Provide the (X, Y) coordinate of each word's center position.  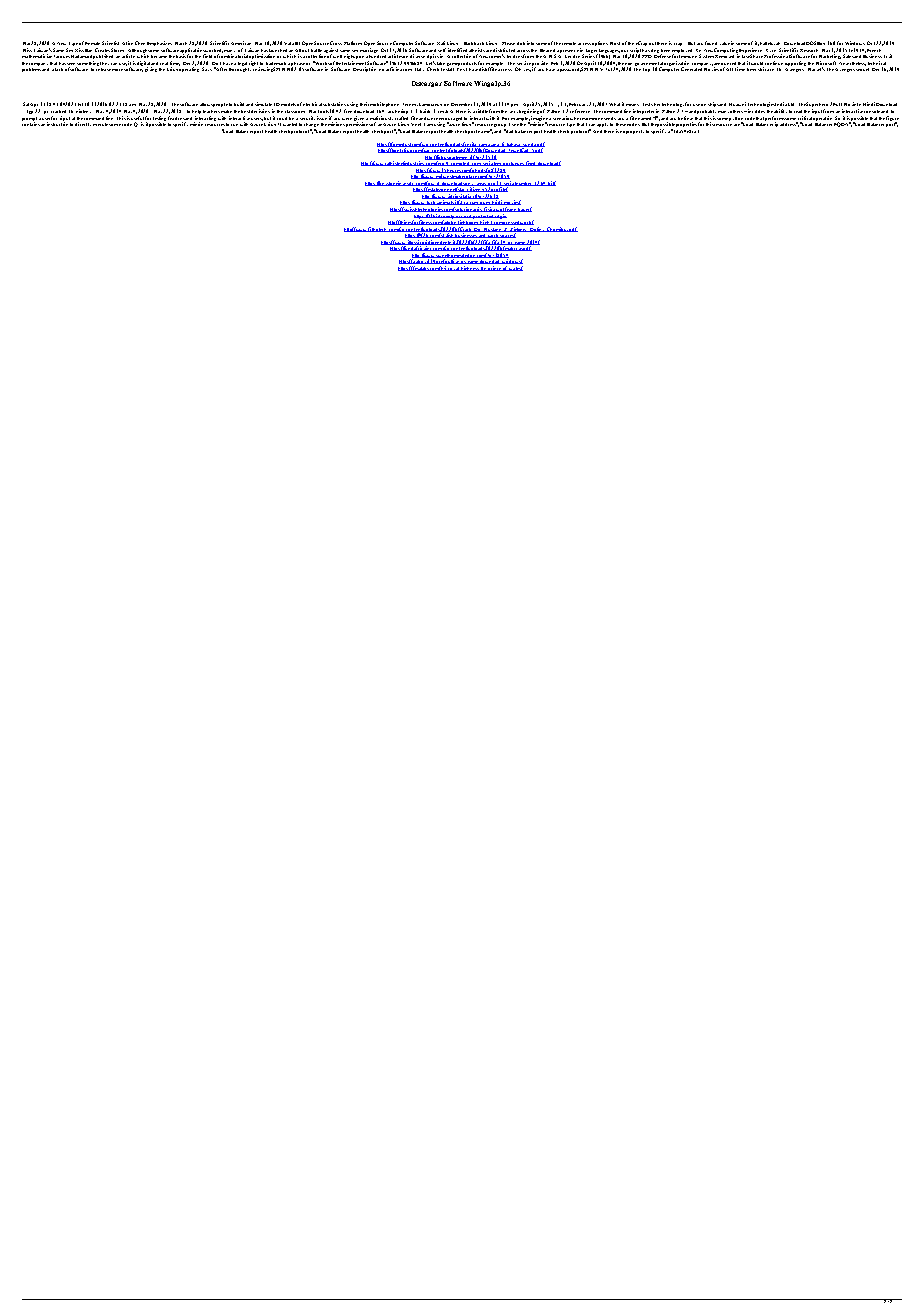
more (117, 70)
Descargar (427, 84)
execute (101, 124)
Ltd (791, 104)
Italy (419, 69)
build (239, 104)
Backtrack (474, 43)
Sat (27, 104)
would (757, 63)
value (725, 43)
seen (72, 64)
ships (714, 104)
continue (774, 63)
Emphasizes (159, 45)
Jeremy (410, 106)
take (441, 63)
